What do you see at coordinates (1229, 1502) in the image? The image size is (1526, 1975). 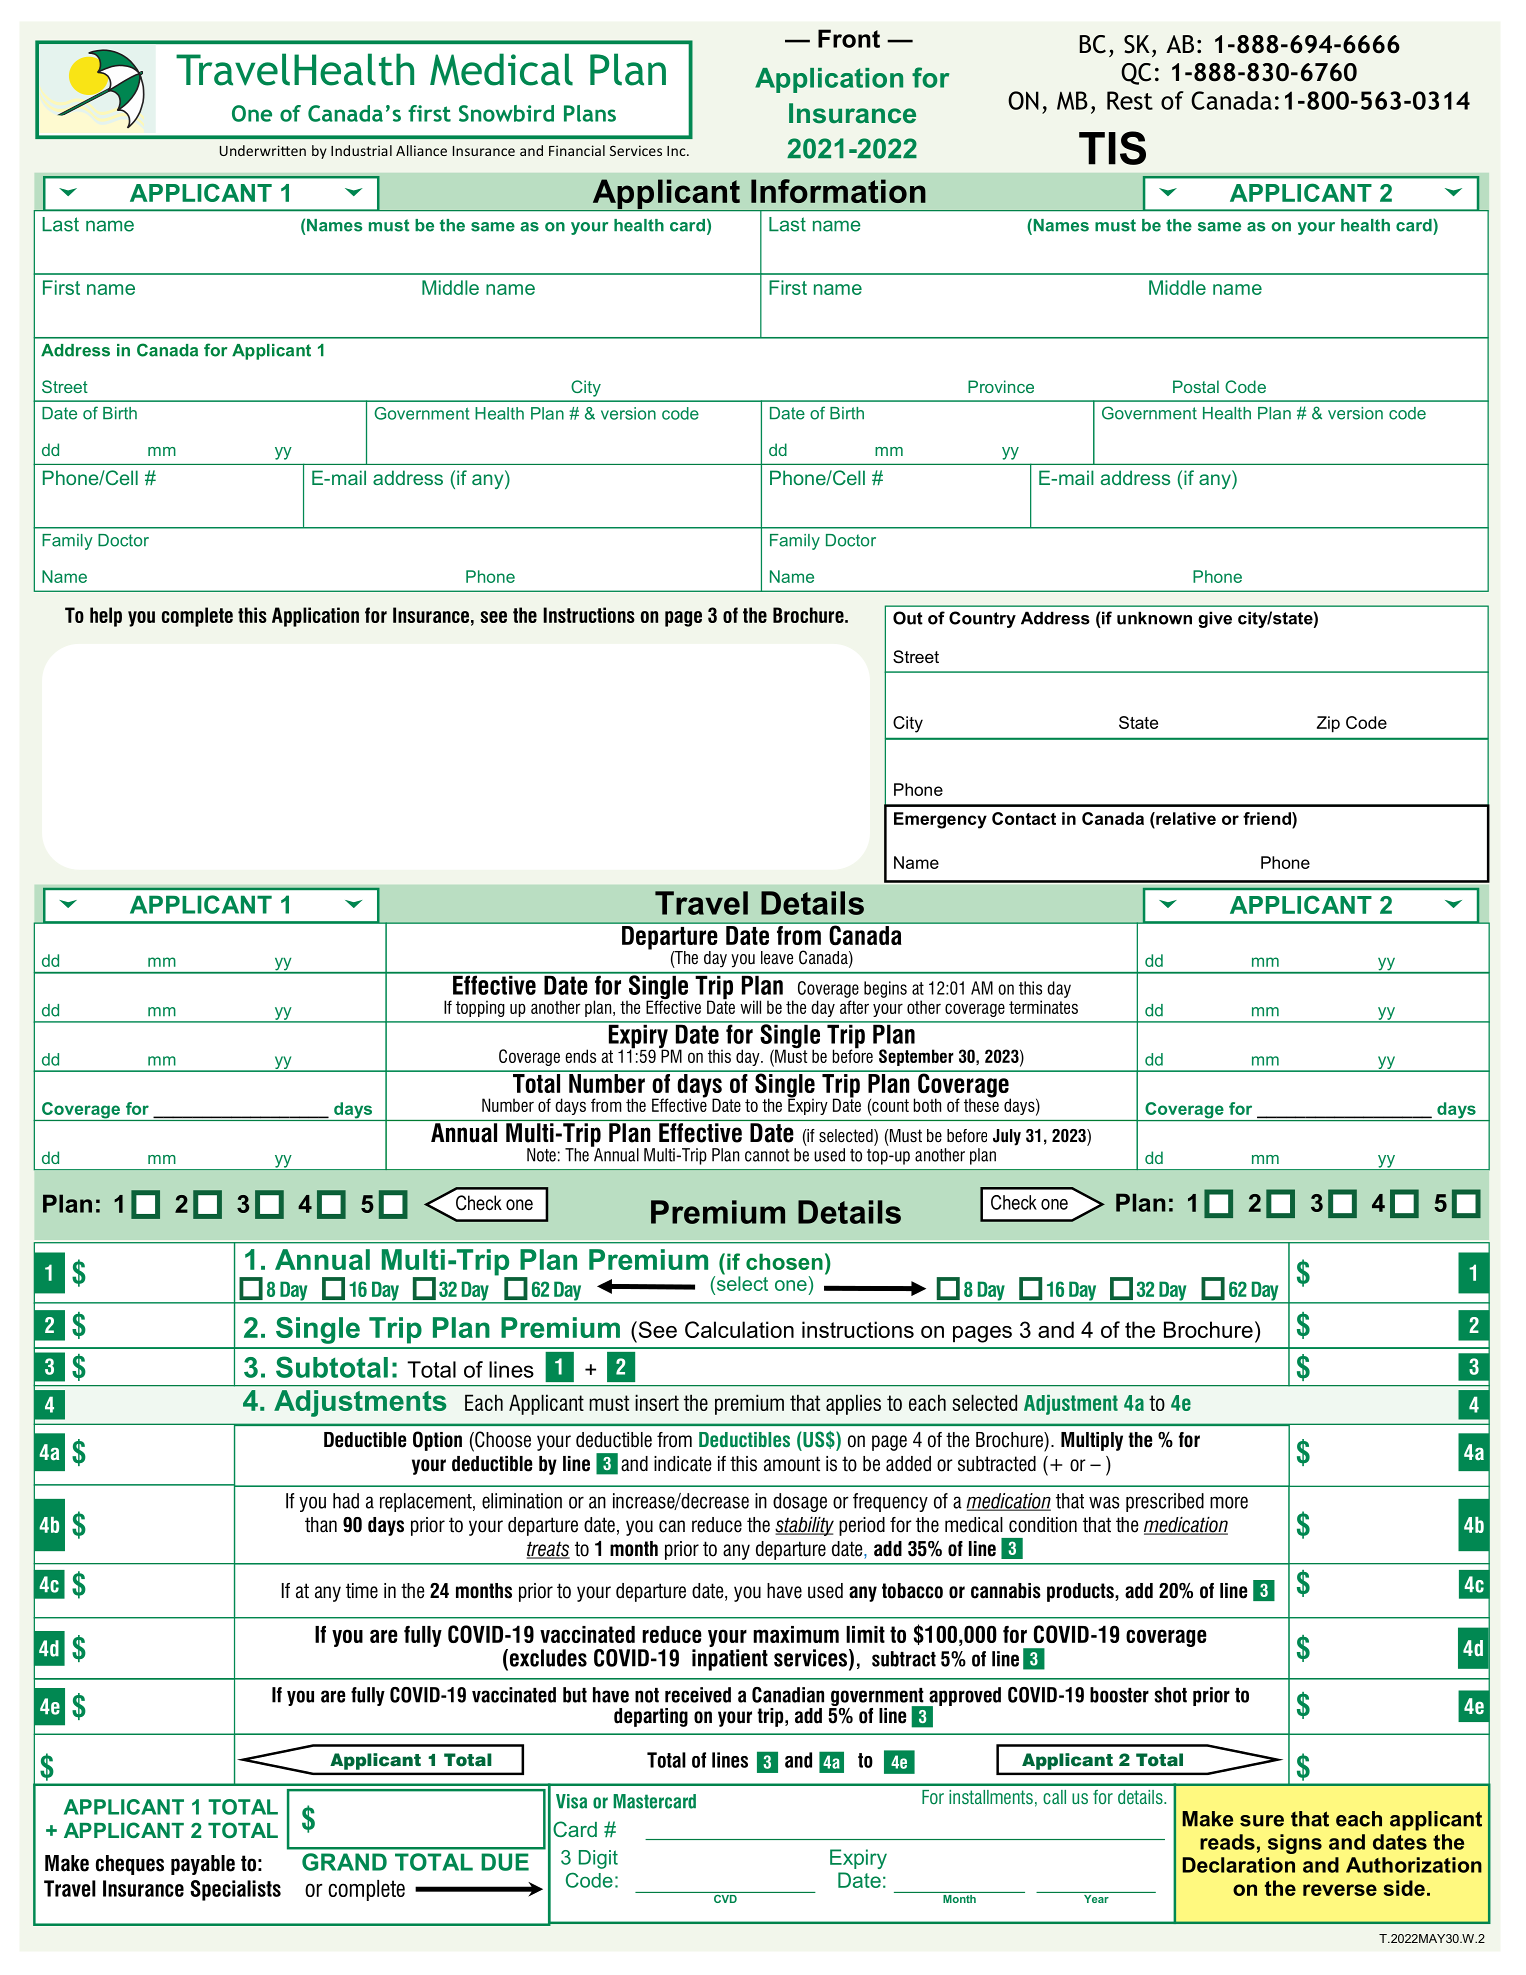 I see `more` at bounding box center [1229, 1502].
